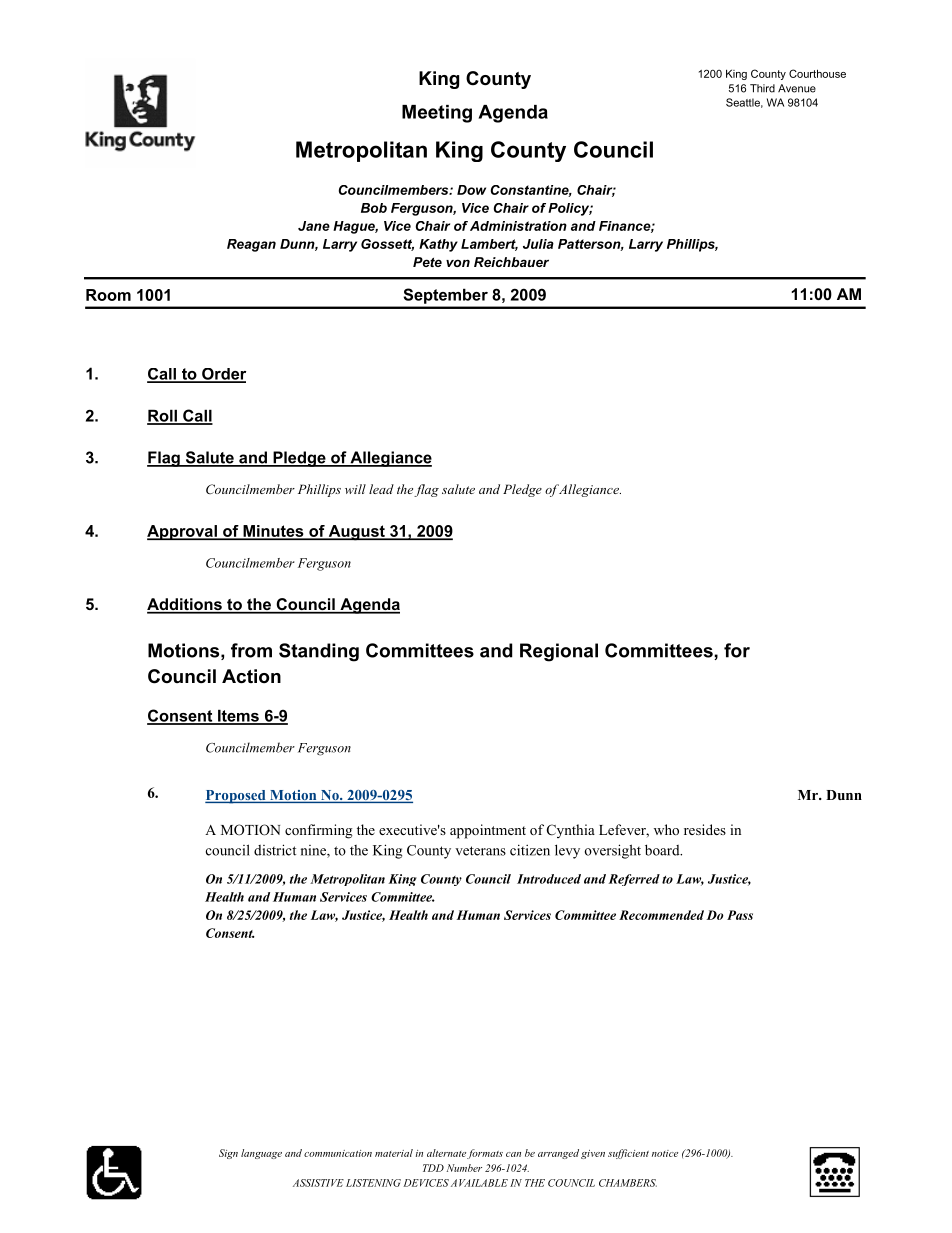  I want to click on Third, so click(762, 88).
